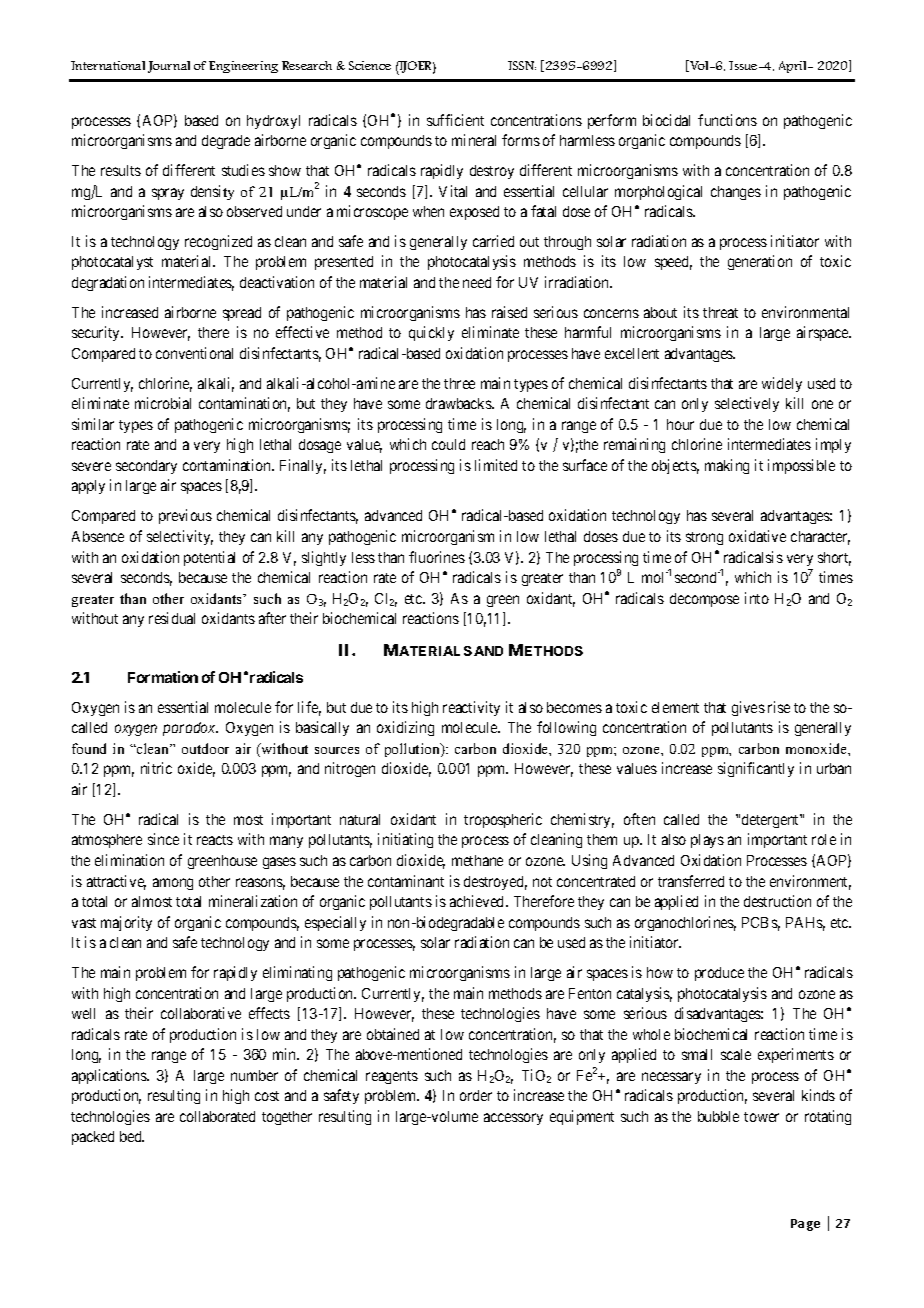 Image resolution: width=924 pixels, height=1308 pixels. What do you see at coordinates (471, 708) in the screenshot?
I see `reactivity` at bounding box center [471, 708].
